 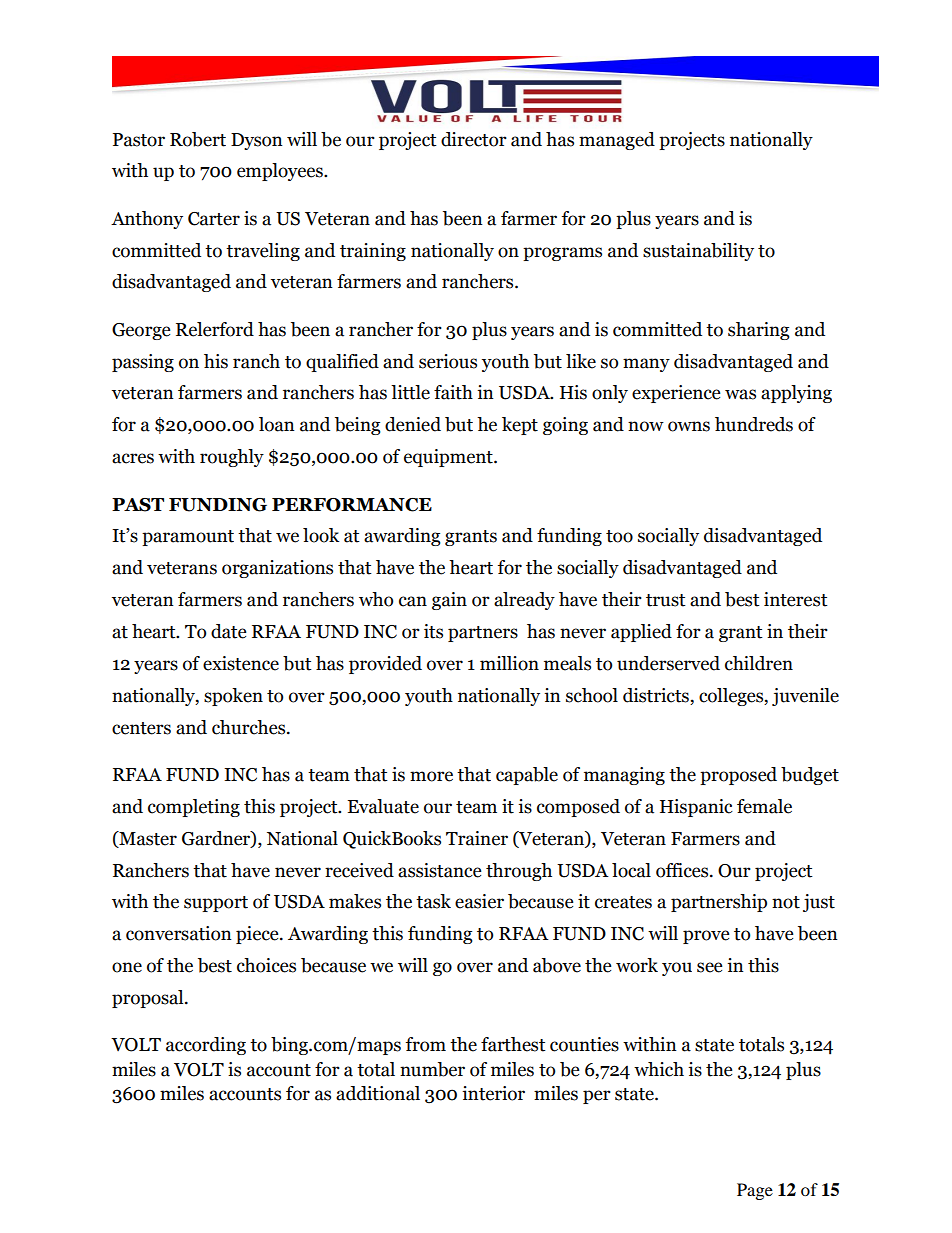 What do you see at coordinates (755, 1191) in the document?
I see `Page` at bounding box center [755, 1191].
